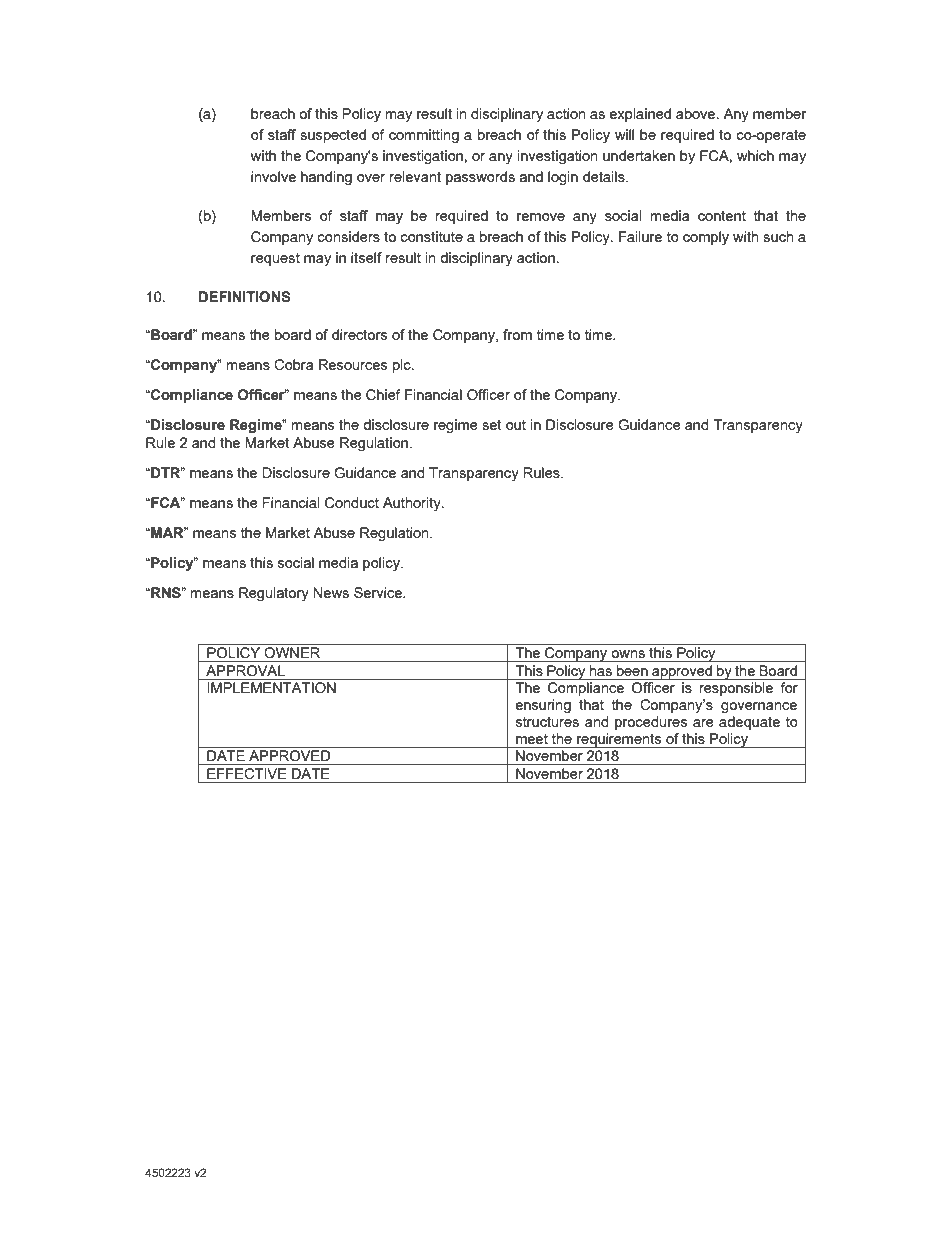 Image resolution: width=952 pixels, height=1233 pixels. I want to click on above, so click(697, 113).
